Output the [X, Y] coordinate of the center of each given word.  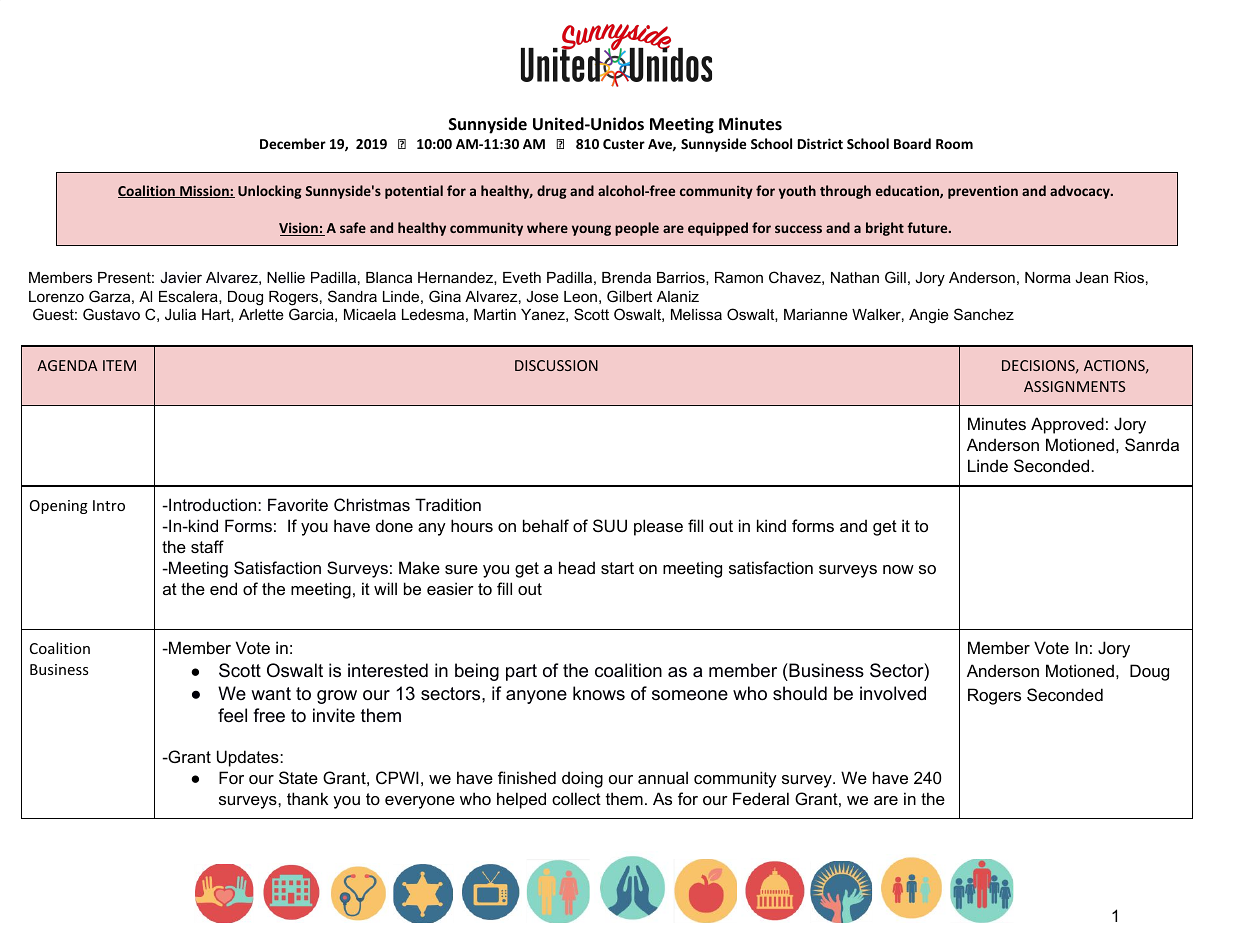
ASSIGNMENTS [1074, 386]
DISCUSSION [556, 365]
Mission [204, 191]
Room [954, 144]
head [577, 567]
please [658, 527]
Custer [624, 144]
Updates [249, 758]
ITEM [119, 365]
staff [207, 546]
